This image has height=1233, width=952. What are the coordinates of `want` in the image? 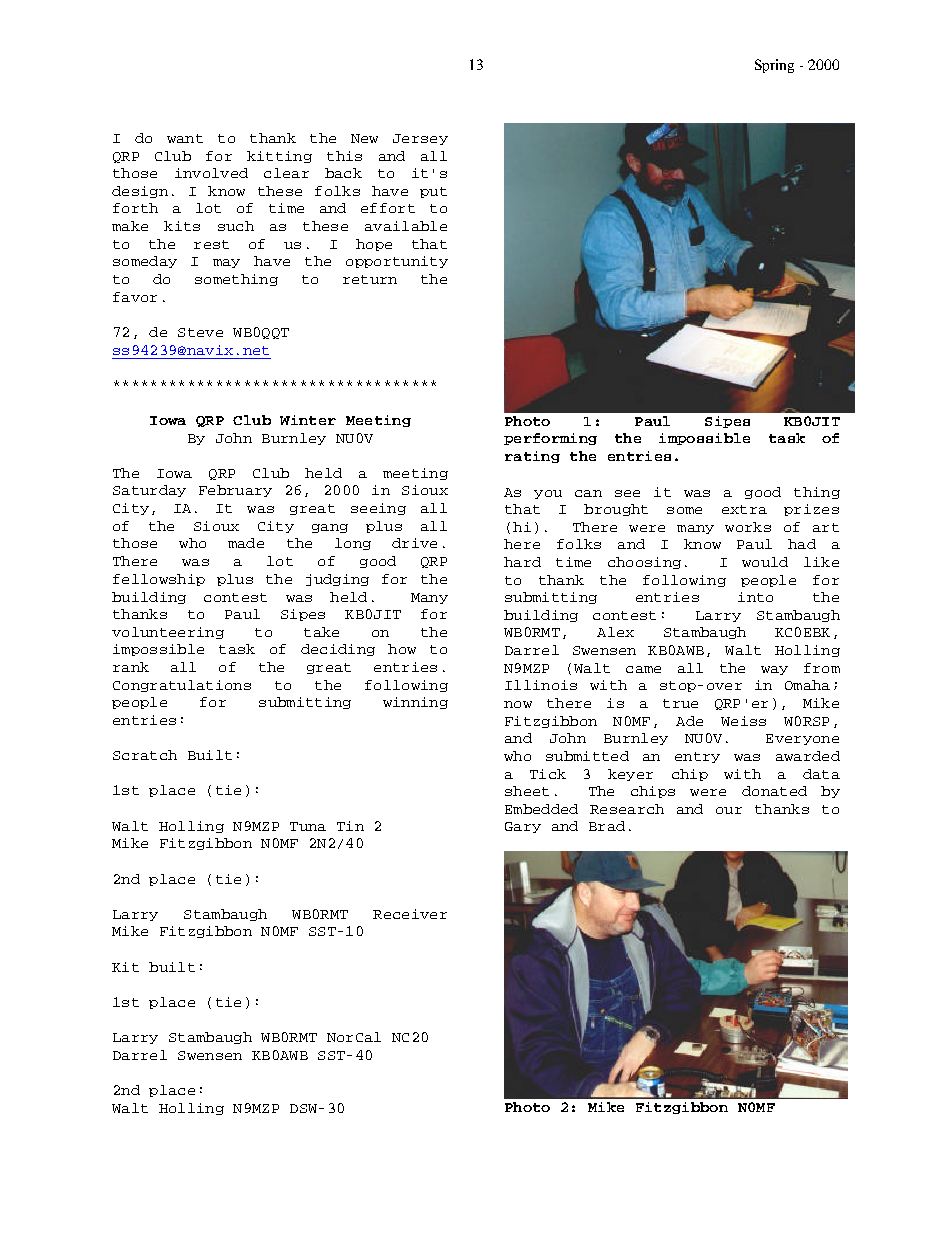 It's located at (185, 138).
